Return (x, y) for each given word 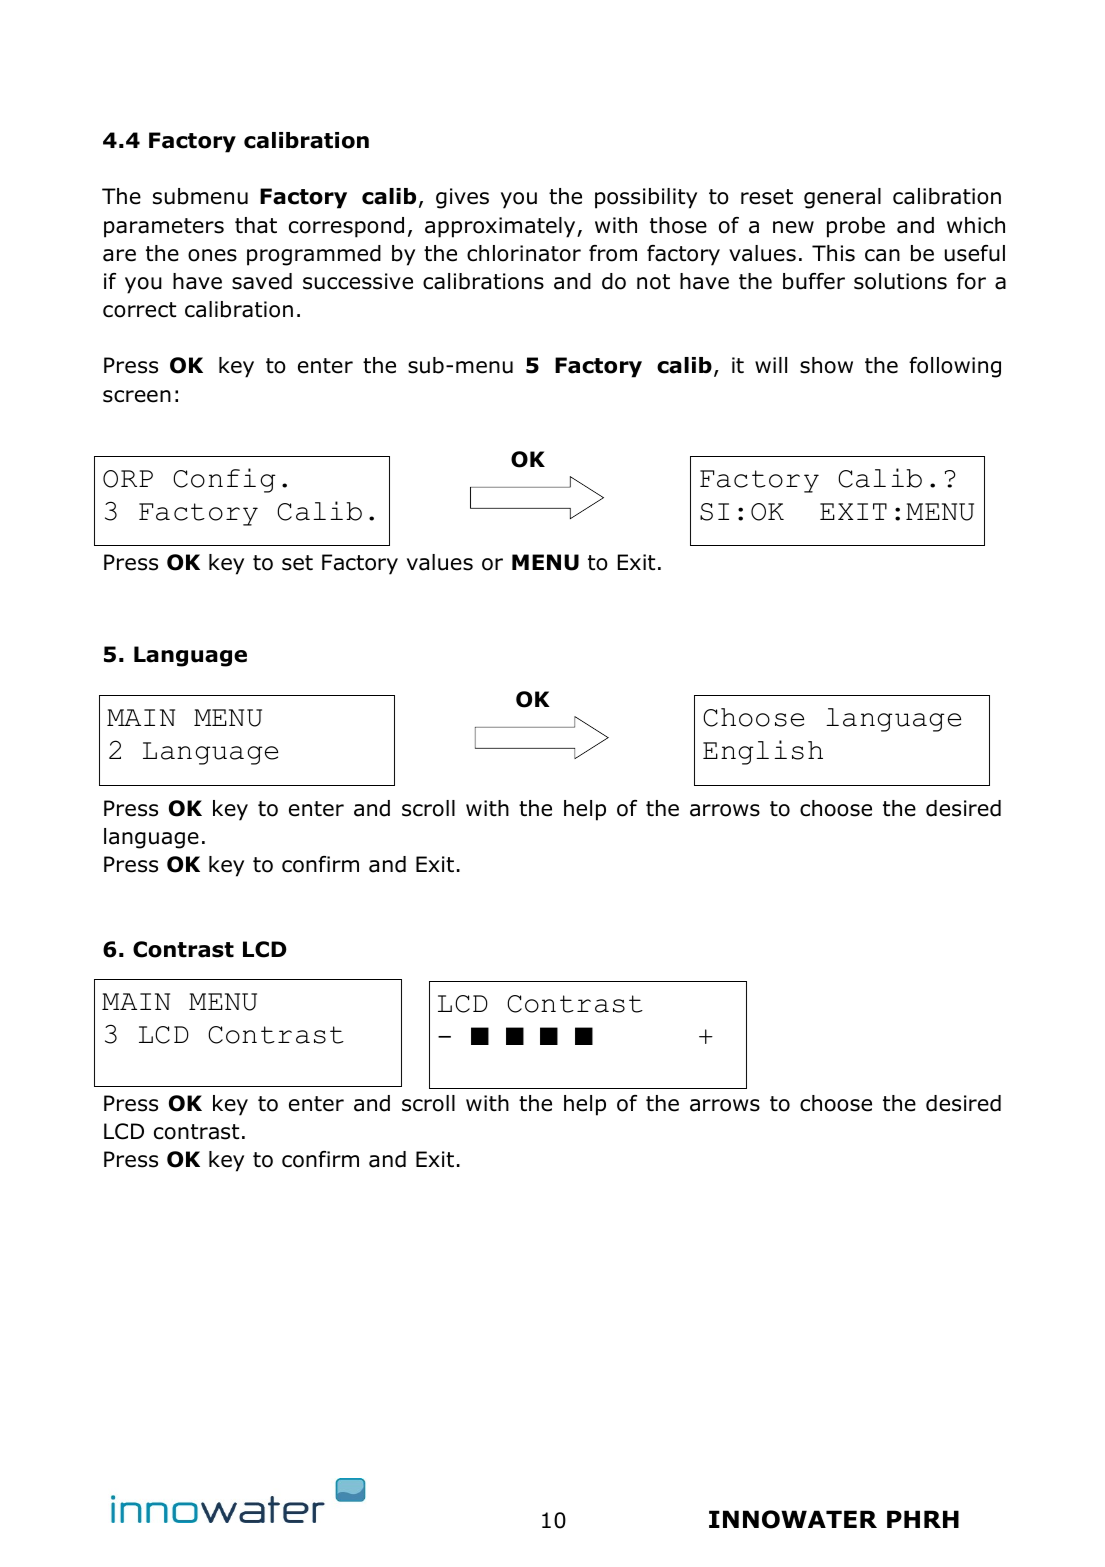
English (763, 752)
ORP (128, 479)
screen (137, 396)
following (955, 367)
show (826, 365)
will (771, 365)
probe (856, 227)
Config (224, 480)
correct (139, 310)
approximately (501, 227)
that (256, 225)
